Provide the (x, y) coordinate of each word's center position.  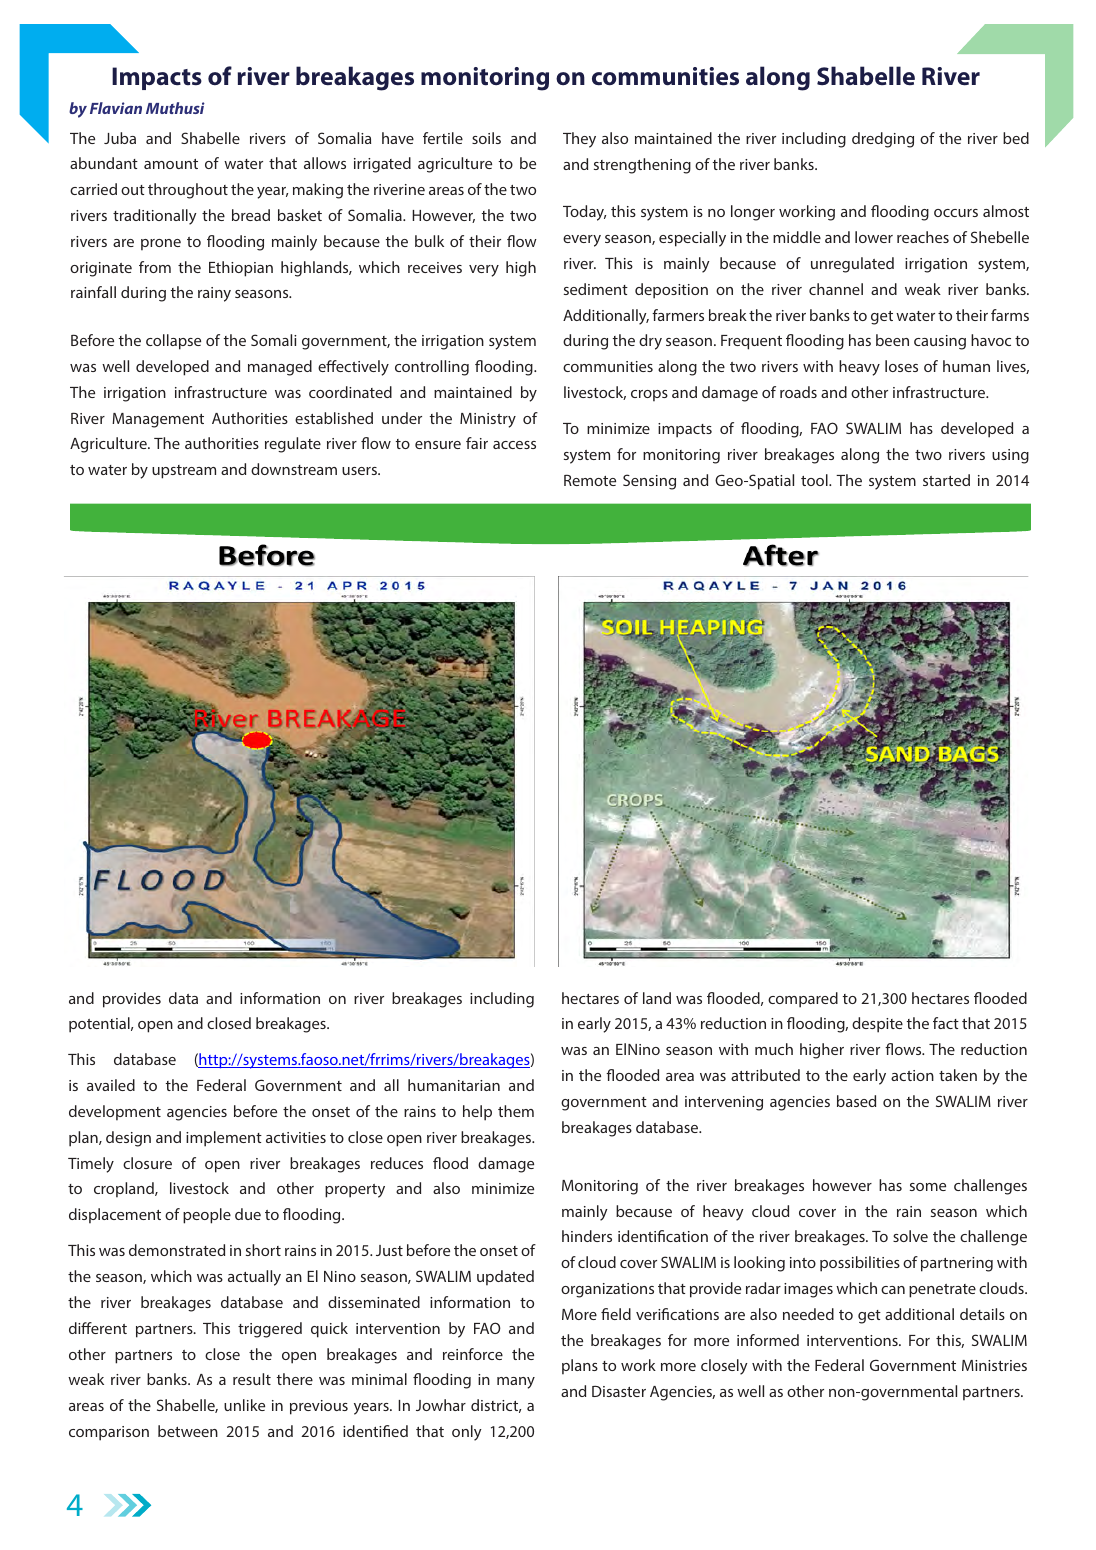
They (579, 140)
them (516, 1111)
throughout (188, 191)
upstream (184, 472)
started (946, 480)
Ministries (994, 1365)
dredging (883, 140)
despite (877, 1025)
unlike (244, 1405)
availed (111, 1085)
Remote (590, 480)
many (516, 1383)
